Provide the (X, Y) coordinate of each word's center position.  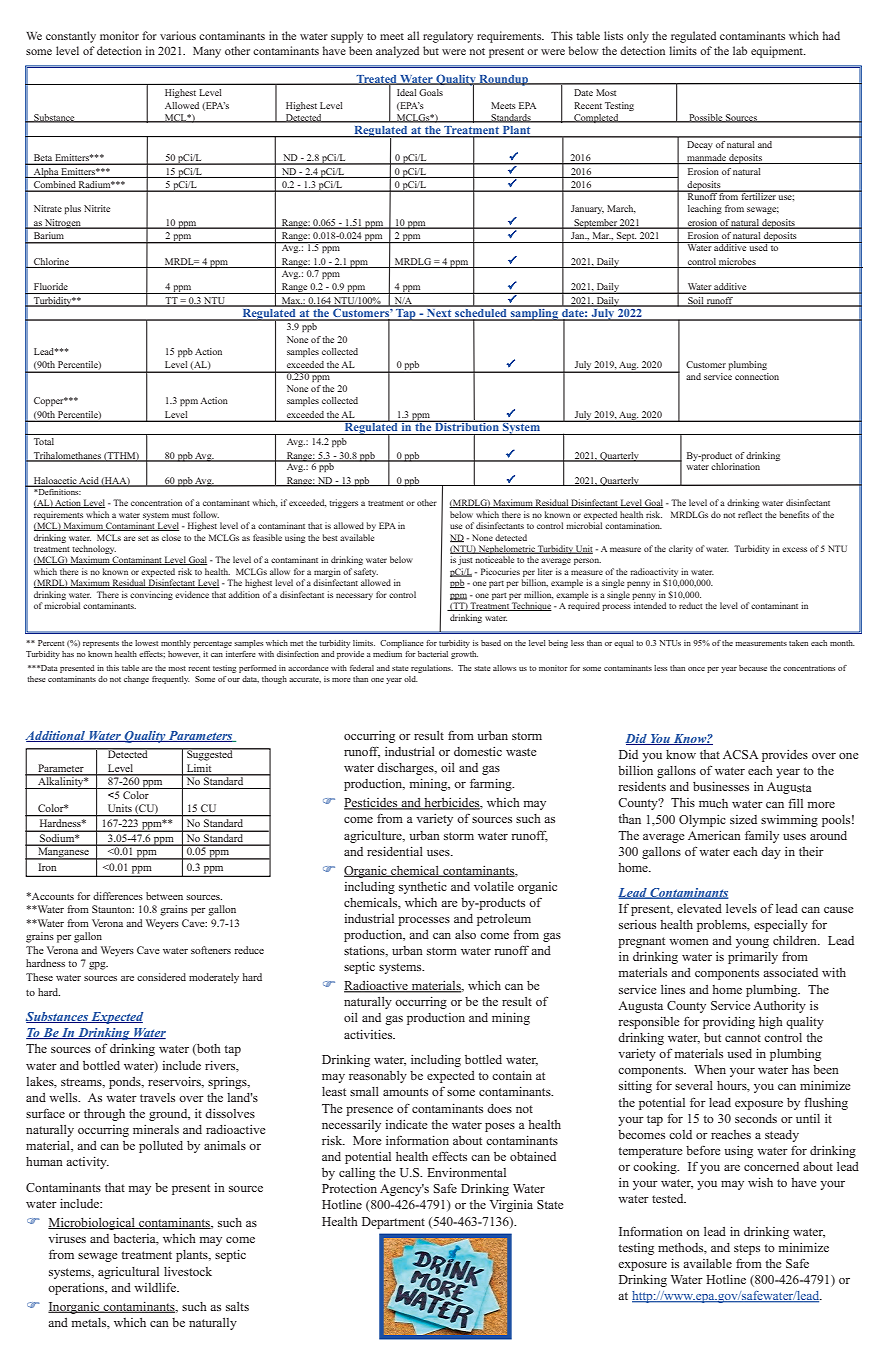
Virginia (511, 1206)
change (136, 680)
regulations (432, 669)
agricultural (128, 1273)
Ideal (407, 92)
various (178, 35)
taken (798, 643)
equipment (778, 52)
